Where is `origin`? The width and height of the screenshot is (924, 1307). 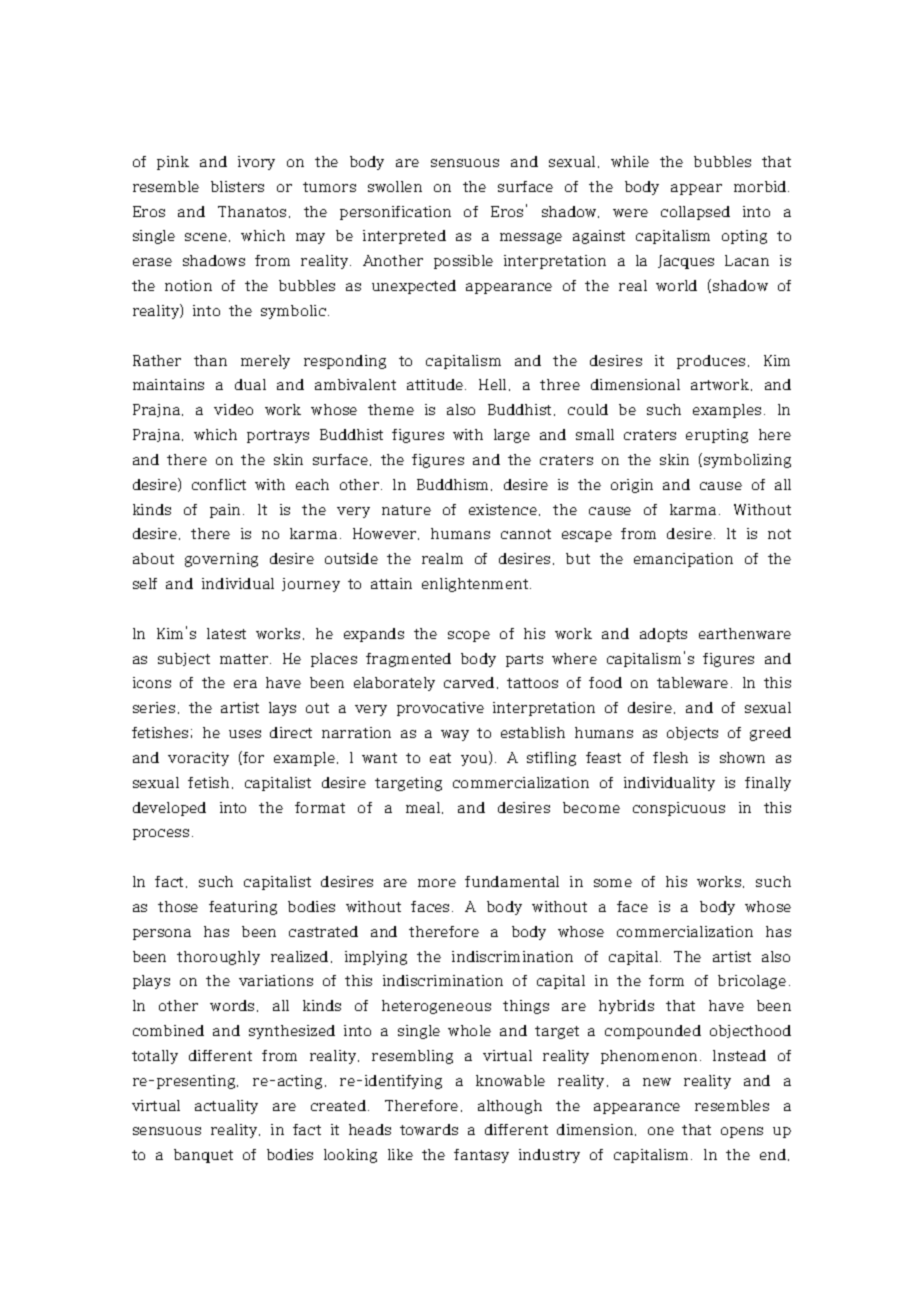 origin is located at coordinates (632, 486).
